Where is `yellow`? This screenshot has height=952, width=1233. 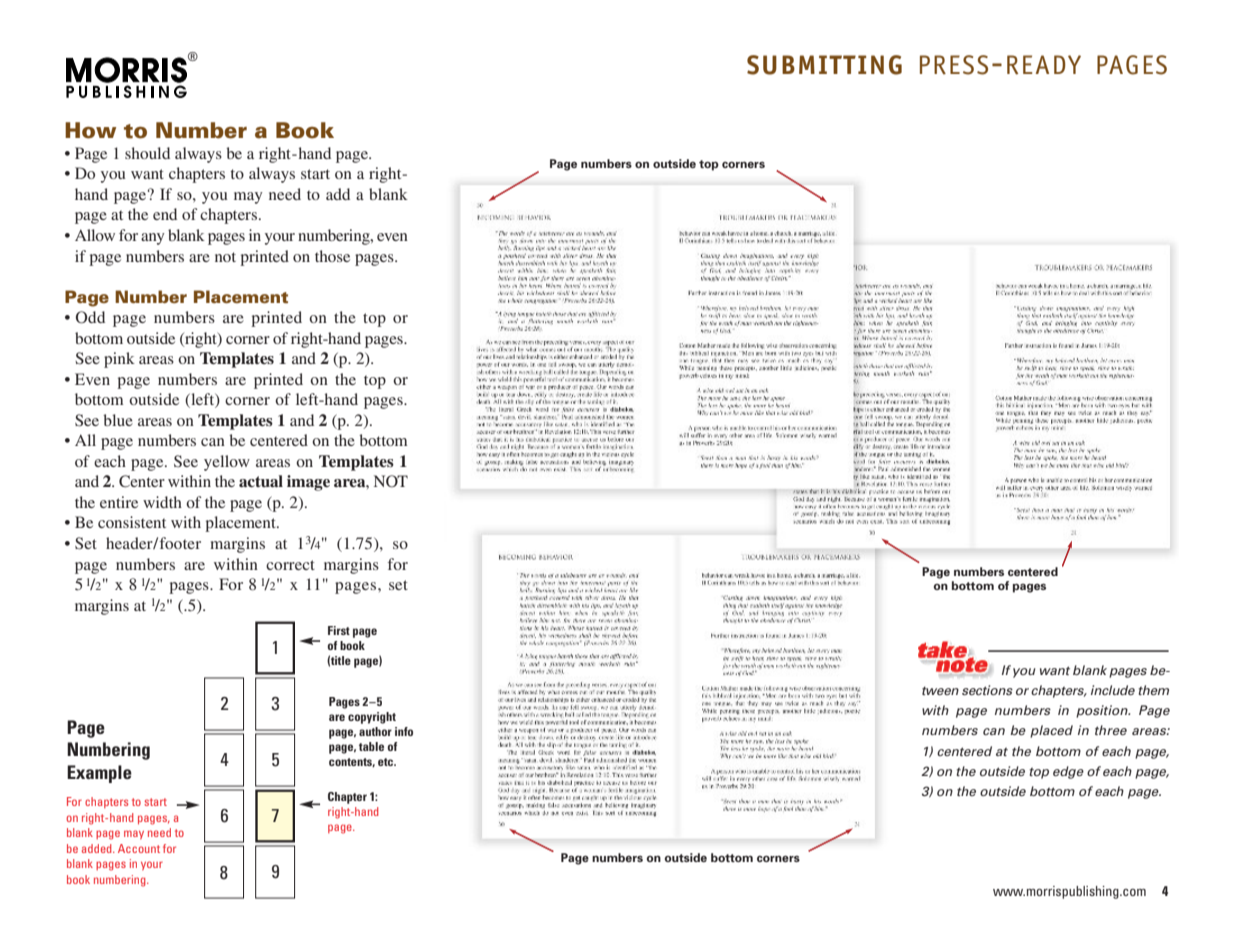
yellow is located at coordinates (227, 463).
